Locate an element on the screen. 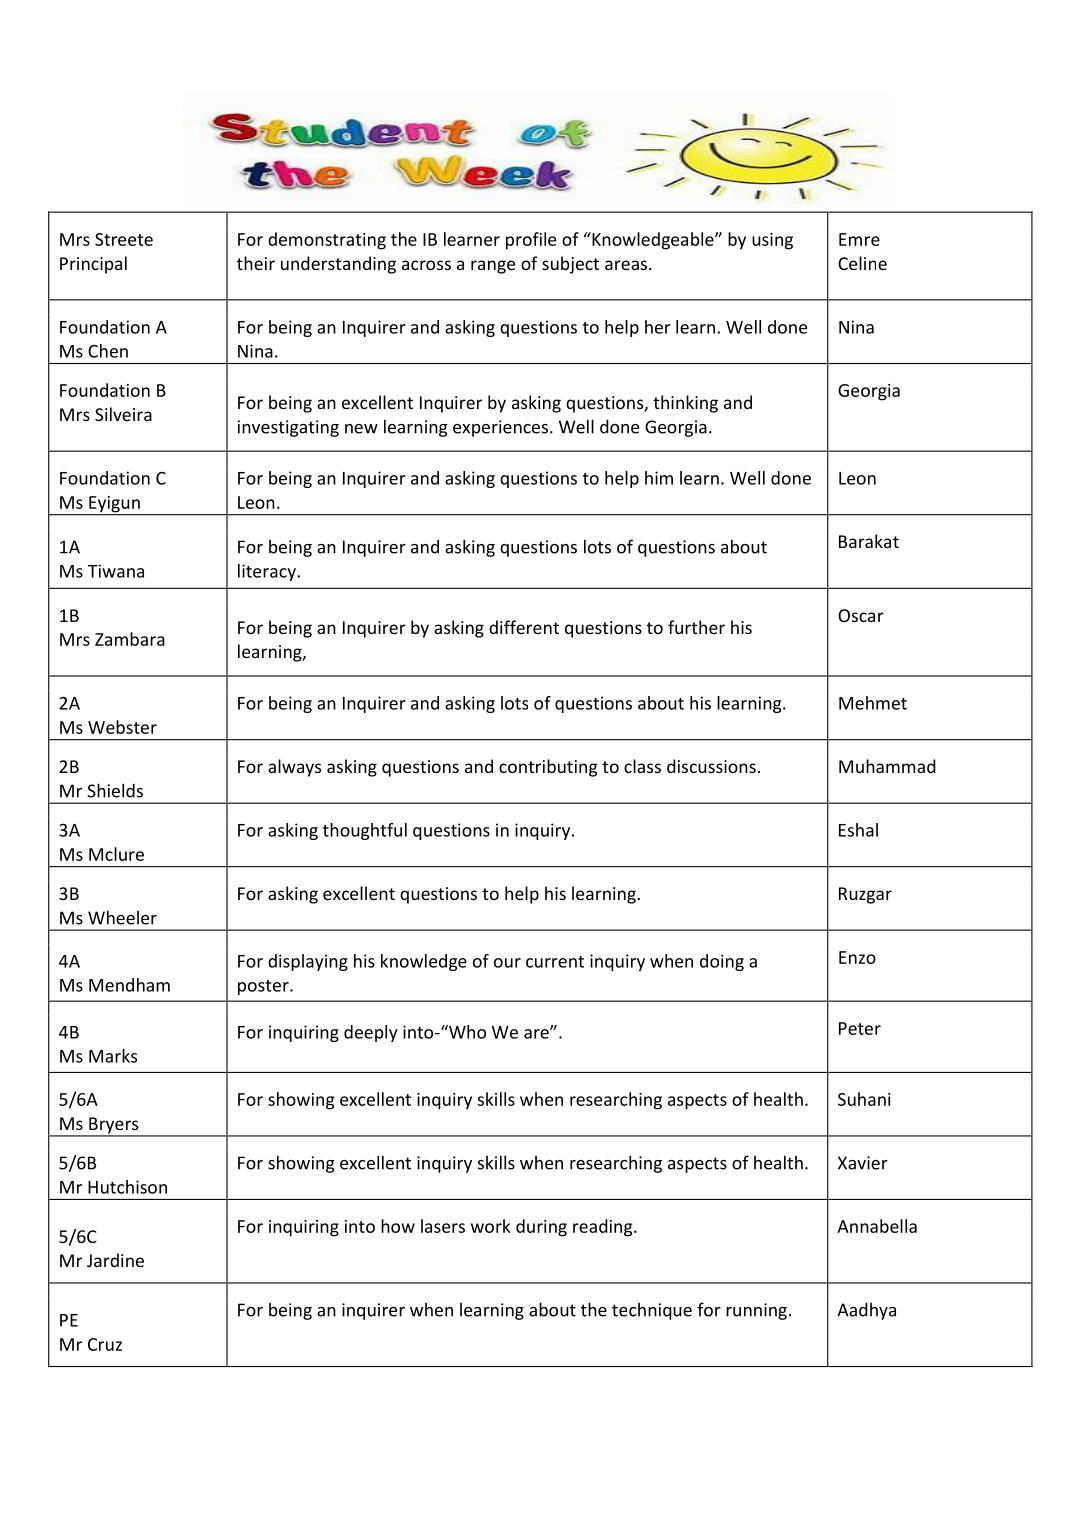  work is located at coordinates (491, 1226).
